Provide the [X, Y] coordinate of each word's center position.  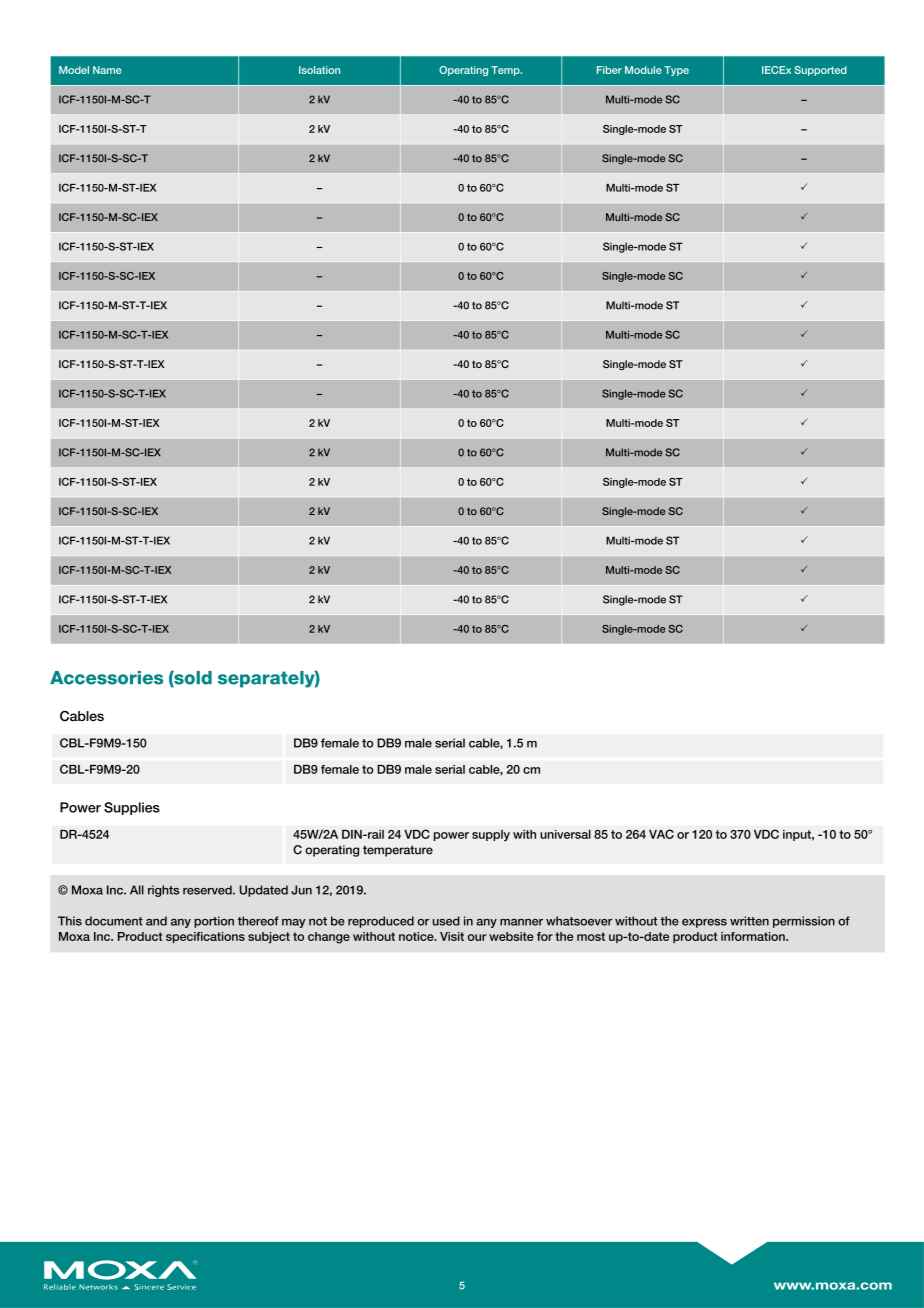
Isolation [319, 70]
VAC [661, 834]
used [446, 921]
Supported [820, 71]
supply [491, 835]
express [704, 923]
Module [643, 70]
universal [565, 834]
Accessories [106, 678]
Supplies [132, 808]
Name [107, 70]
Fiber [609, 70]
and [156, 921]
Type [676, 71]
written [749, 921]
